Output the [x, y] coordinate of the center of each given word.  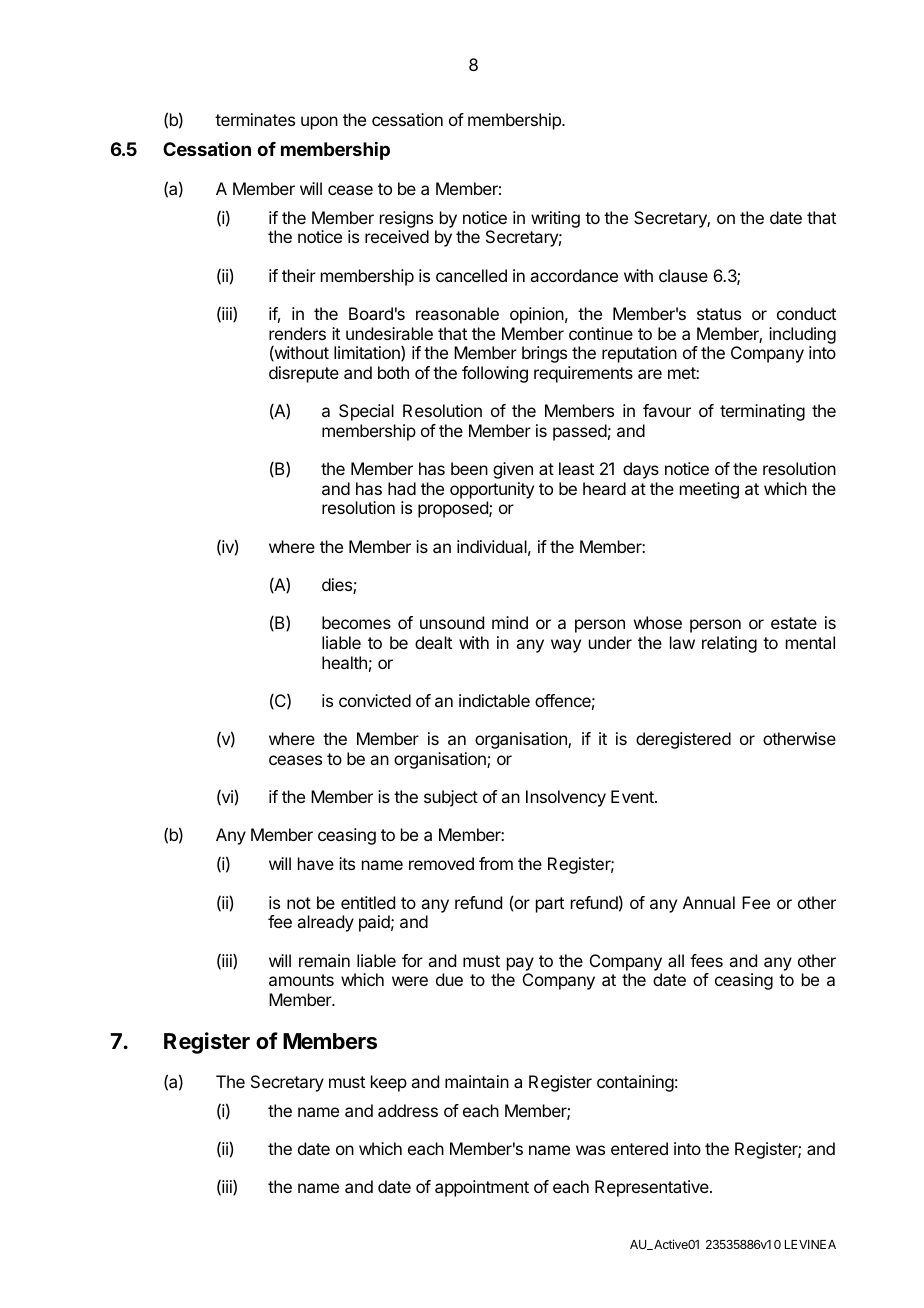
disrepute [304, 374]
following [495, 374]
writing [555, 219]
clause [683, 275]
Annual [709, 902]
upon [319, 123]
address [408, 1110]
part [550, 905]
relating [729, 644]
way [566, 646]
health [344, 662]
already [325, 923]
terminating [762, 412]
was [590, 1150]
